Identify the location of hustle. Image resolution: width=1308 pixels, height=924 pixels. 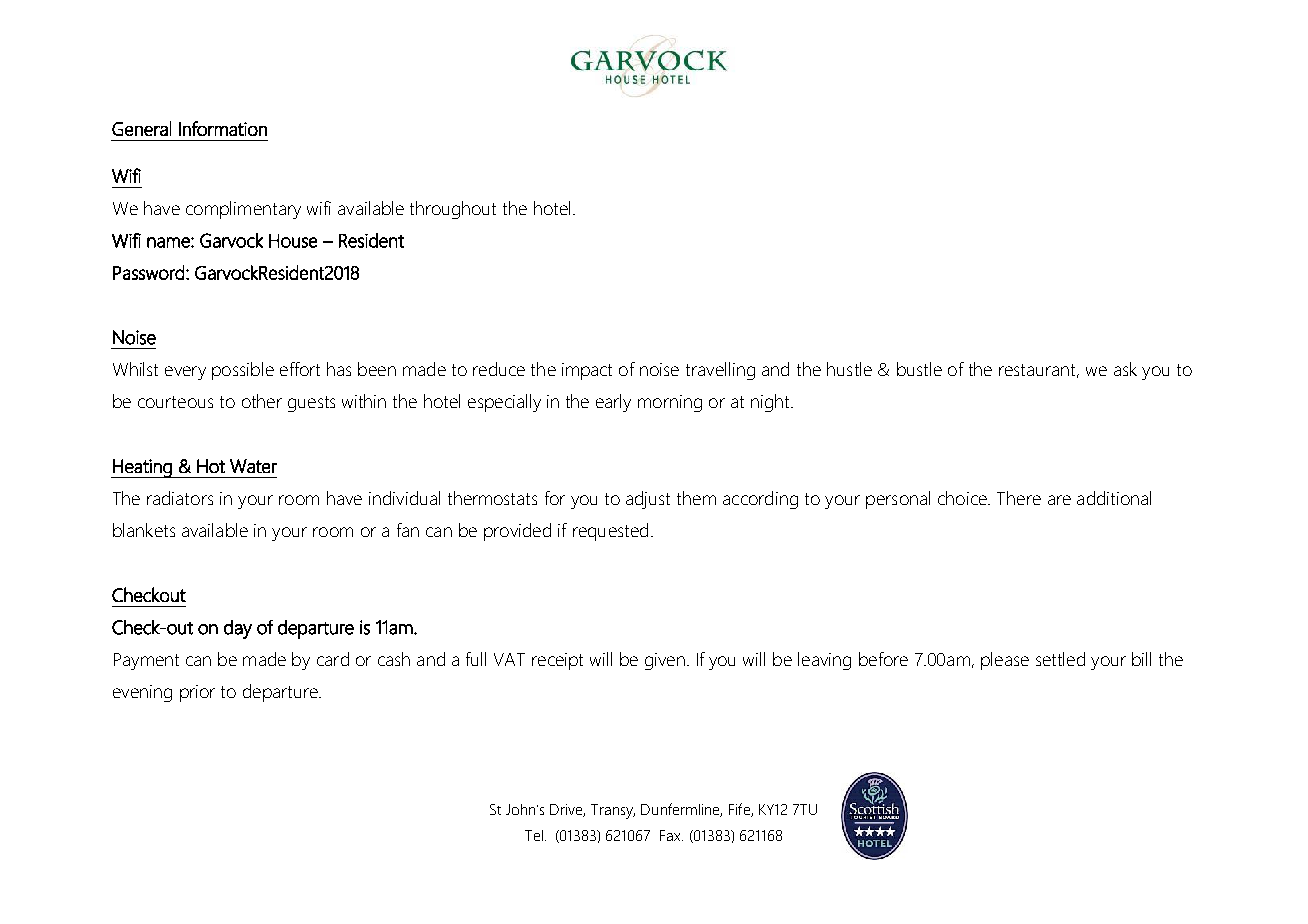
(849, 369).
